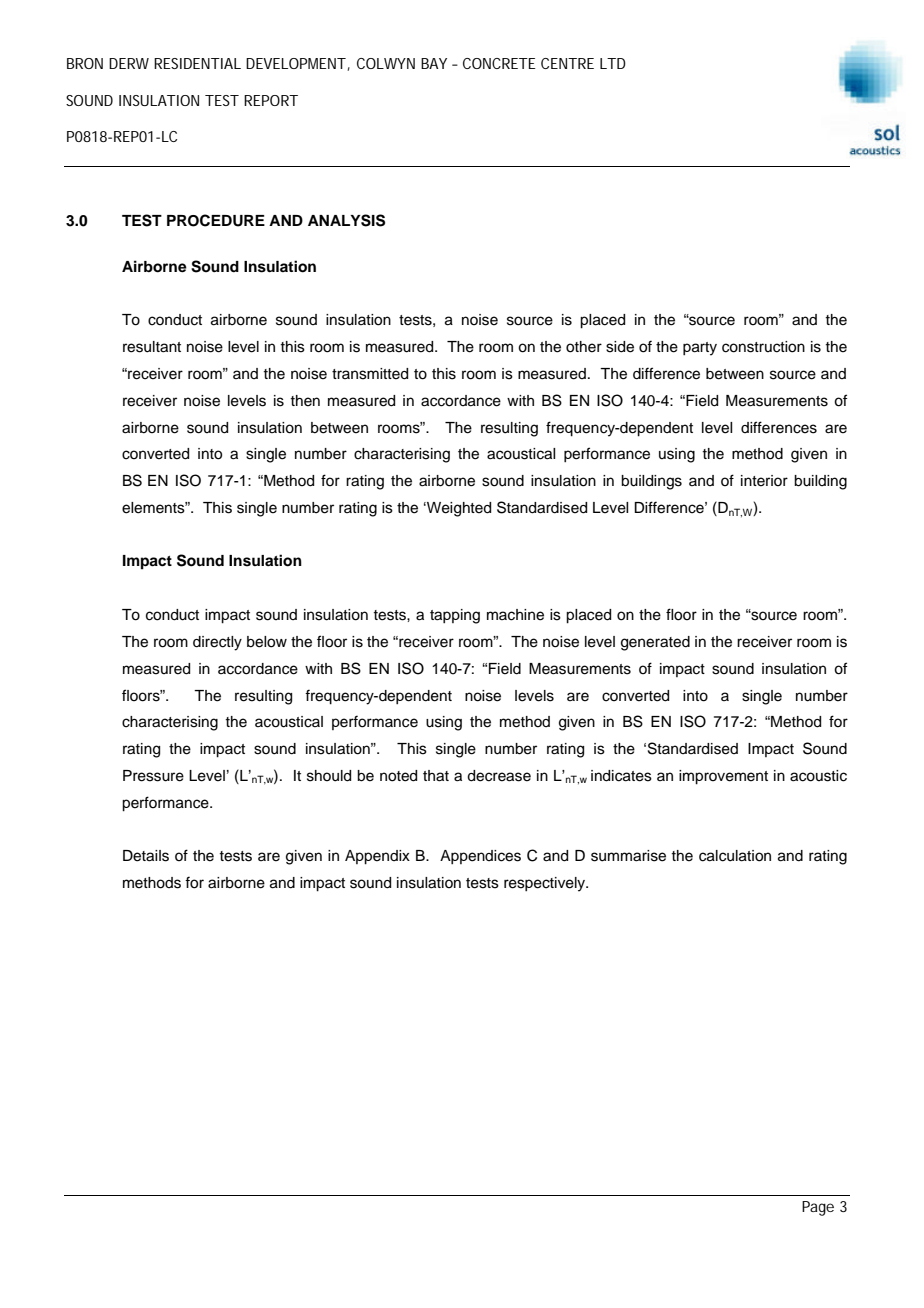  Describe the element at coordinates (377, 857) in the screenshot. I see `Appendix` at that location.
